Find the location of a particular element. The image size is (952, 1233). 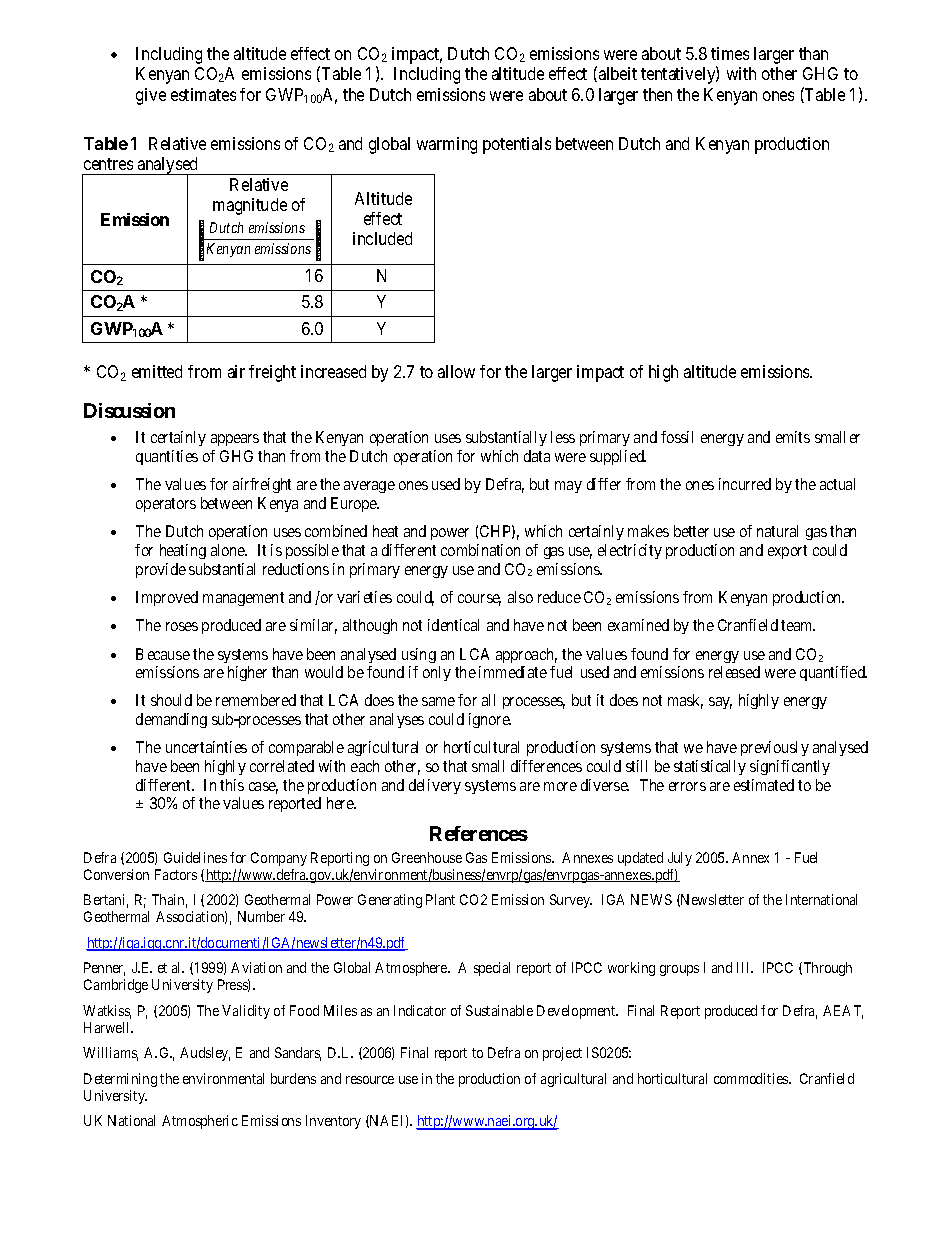

delivery is located at coordinates (435, 786).
